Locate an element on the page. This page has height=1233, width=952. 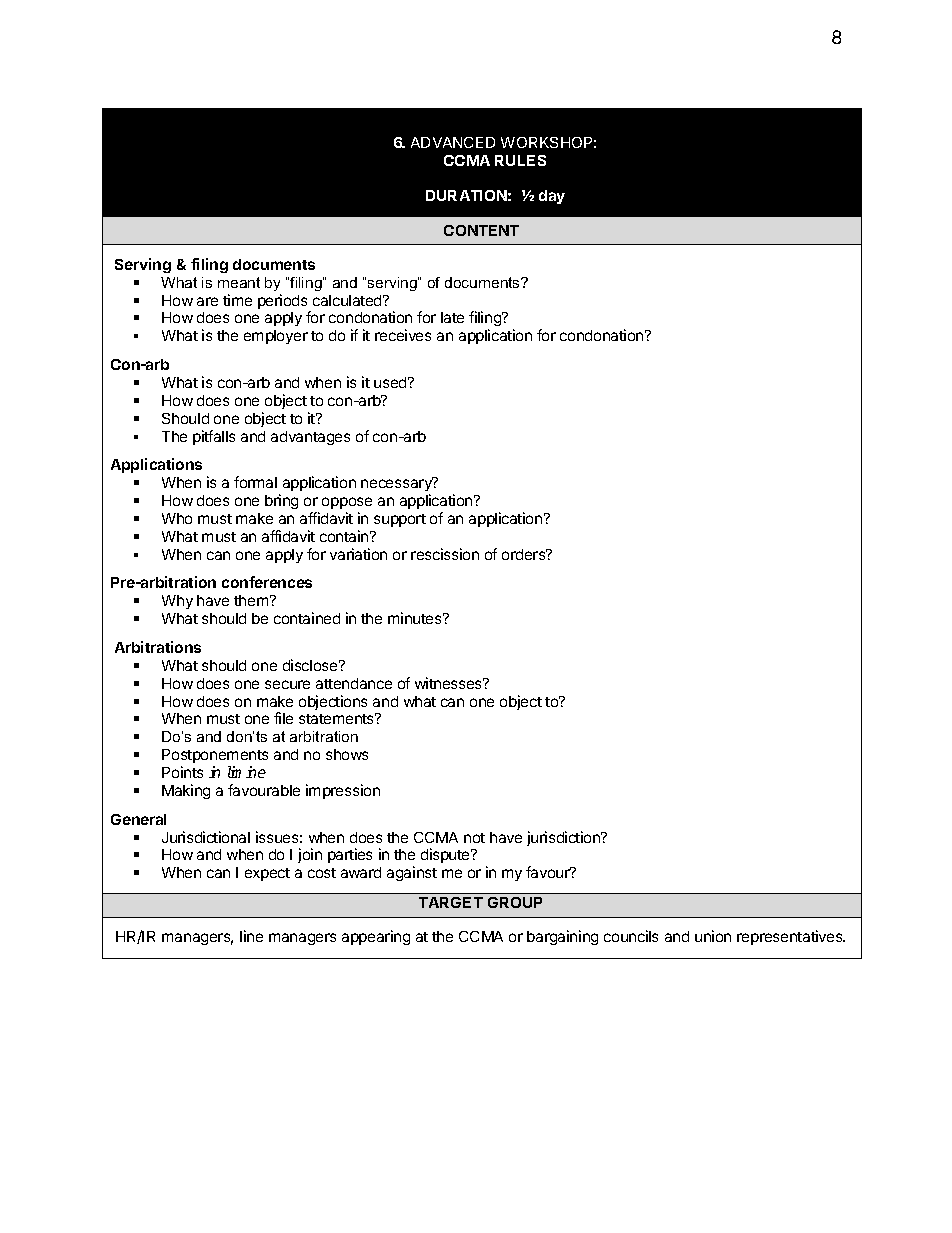
meant is located at coordinates (239, 282).
